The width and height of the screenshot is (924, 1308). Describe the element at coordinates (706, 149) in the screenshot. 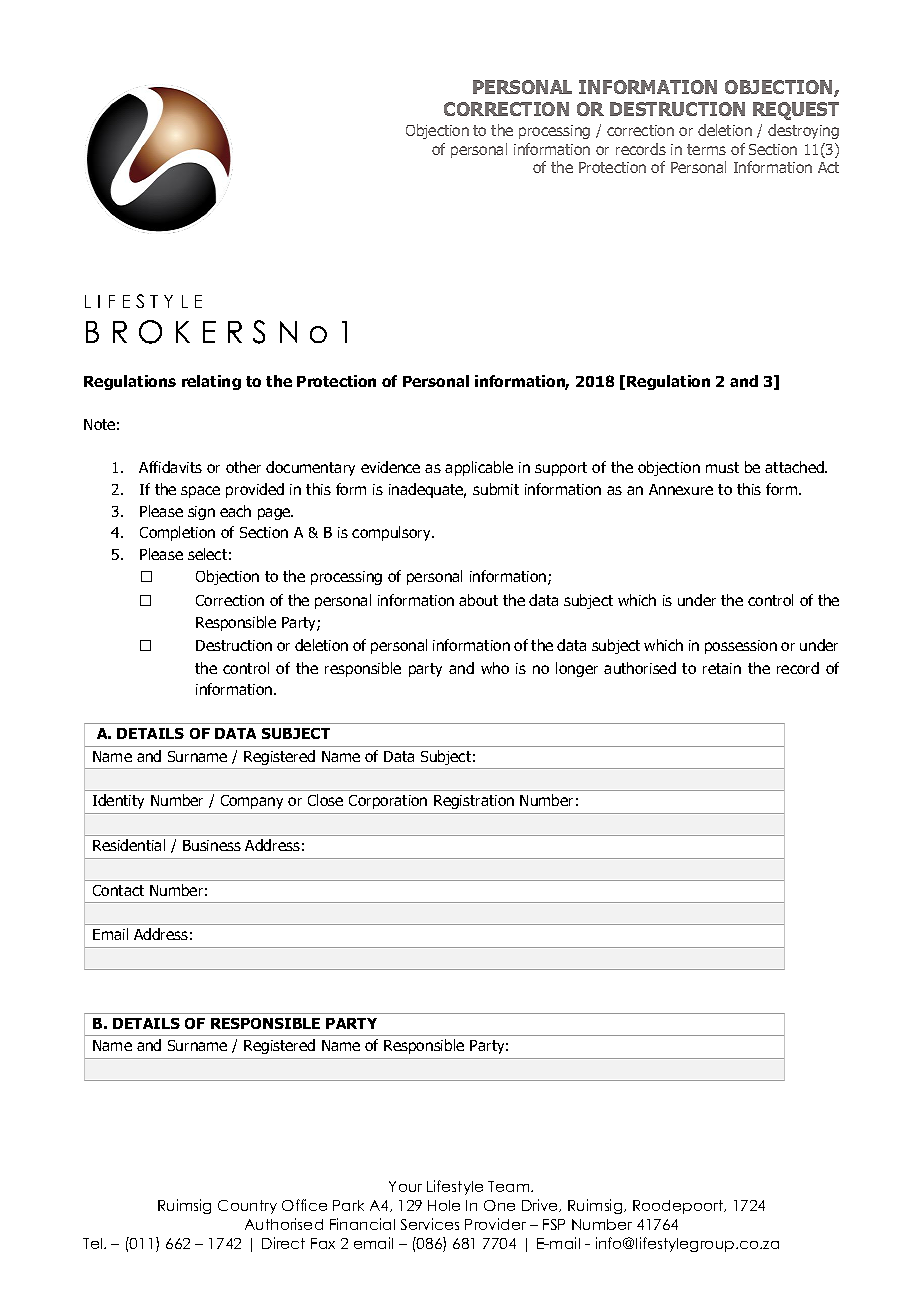

I see `terms` at that location.
